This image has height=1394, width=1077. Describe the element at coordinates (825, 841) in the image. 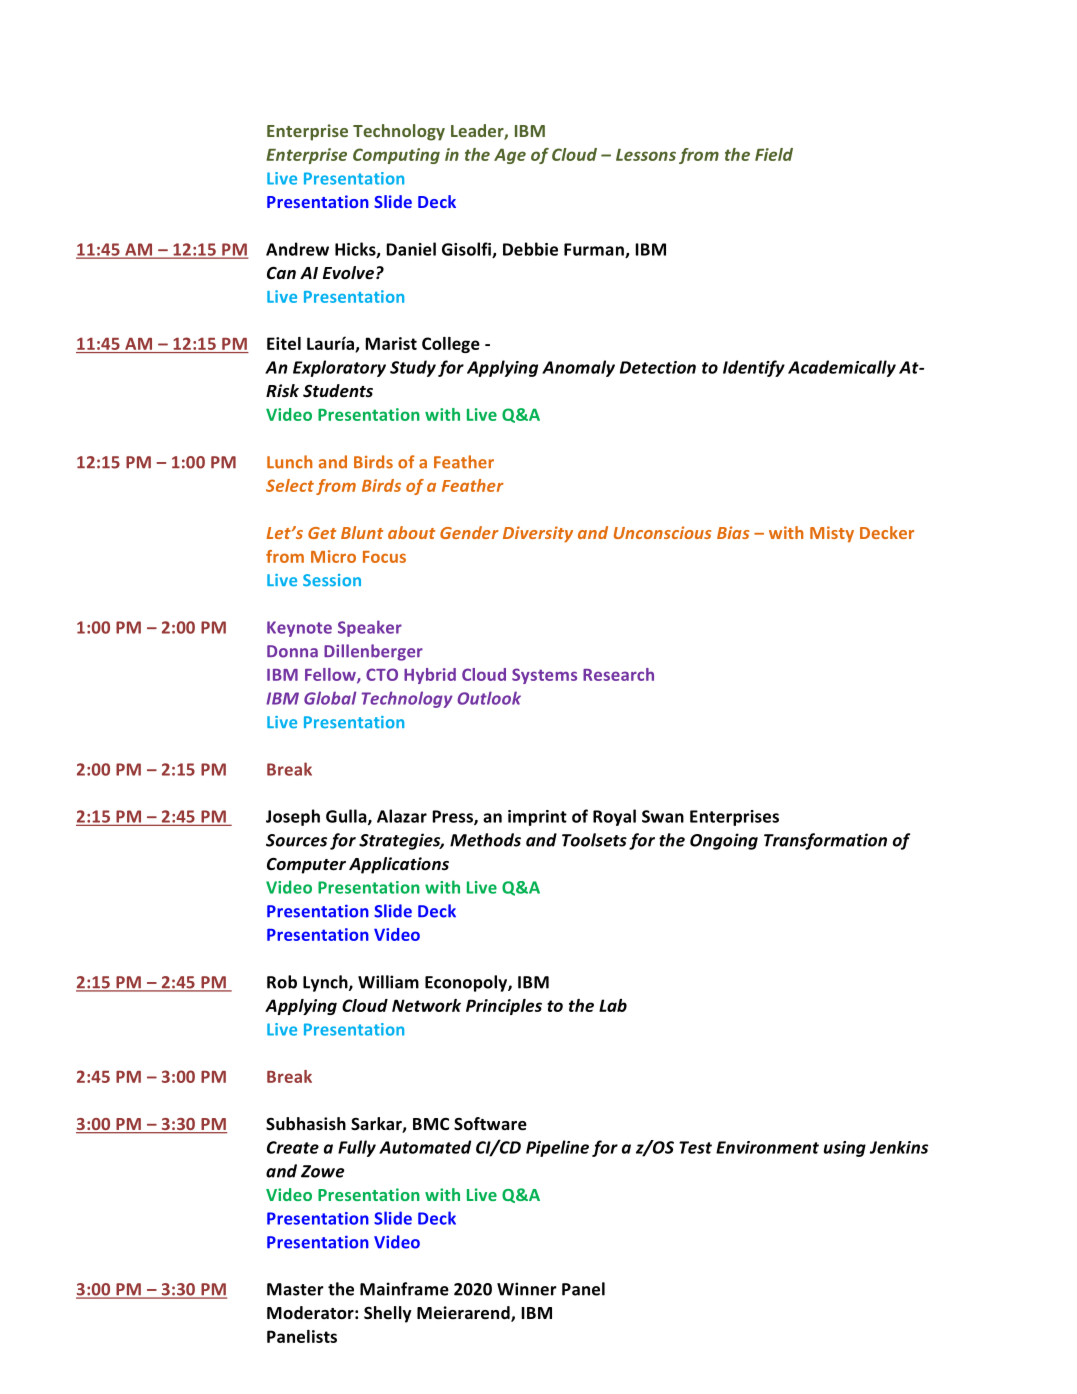

I see `Transformation` at that location.
